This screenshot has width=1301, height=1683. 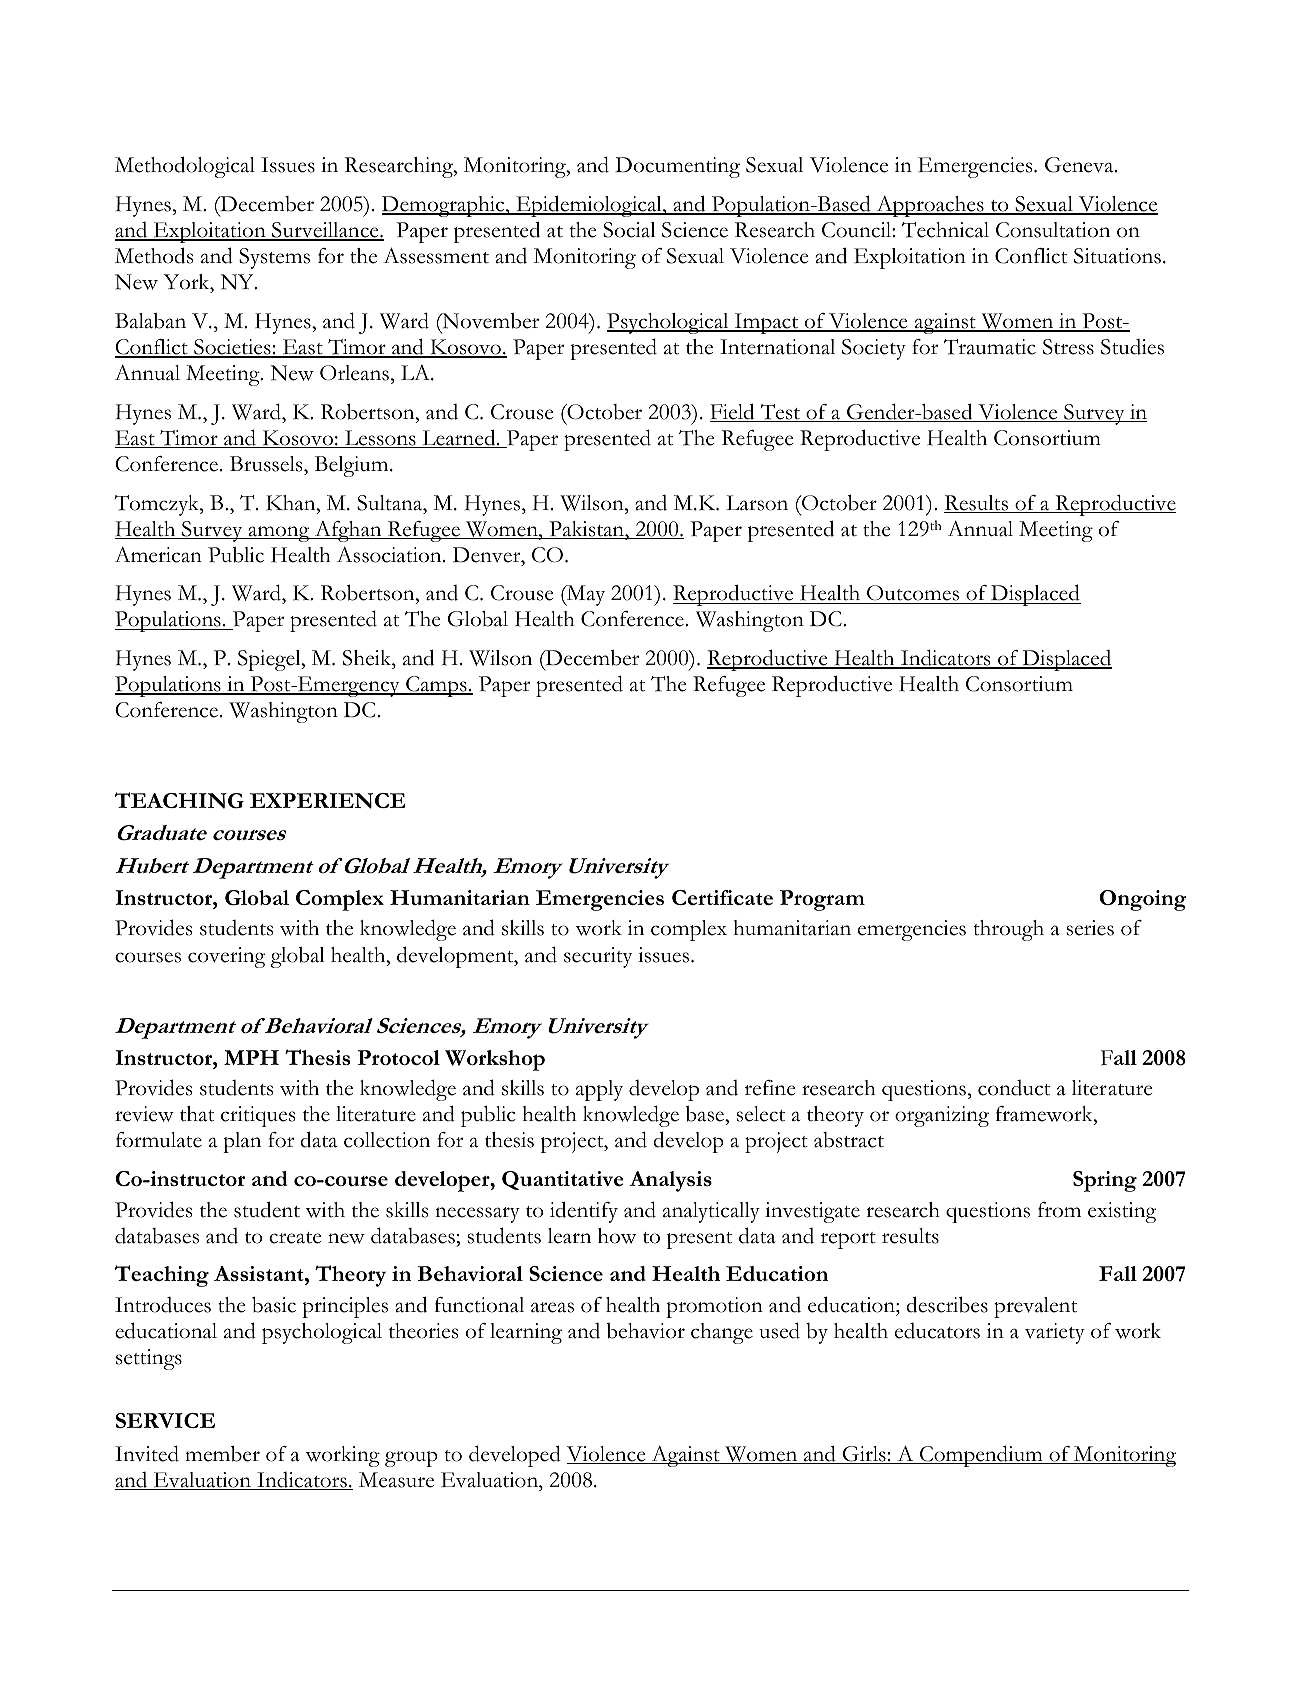 I want to click on Consultation, so click(x=1053, y=230).
